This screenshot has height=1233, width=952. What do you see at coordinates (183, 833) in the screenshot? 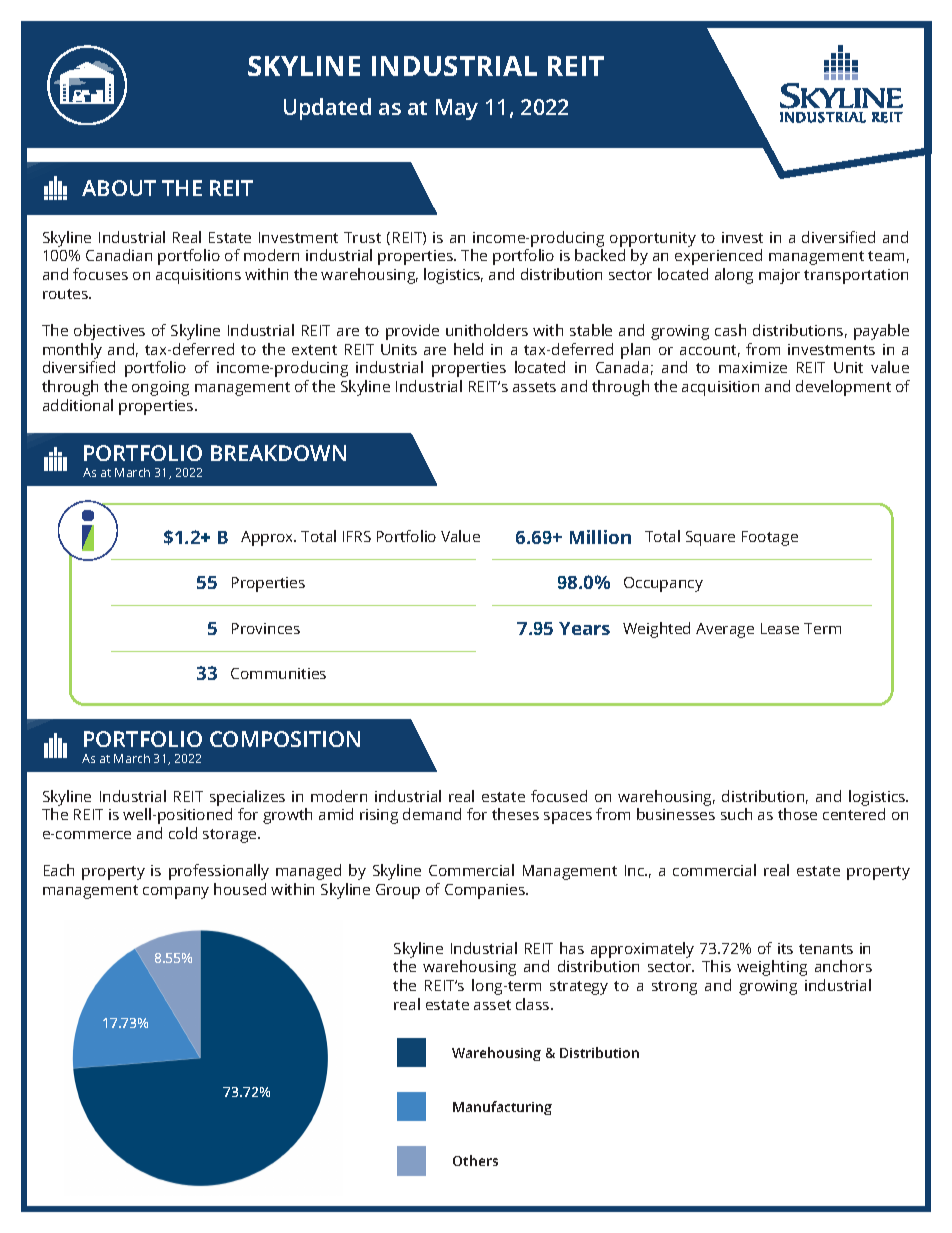
I see `cold` at bounding box center [183, 833].
